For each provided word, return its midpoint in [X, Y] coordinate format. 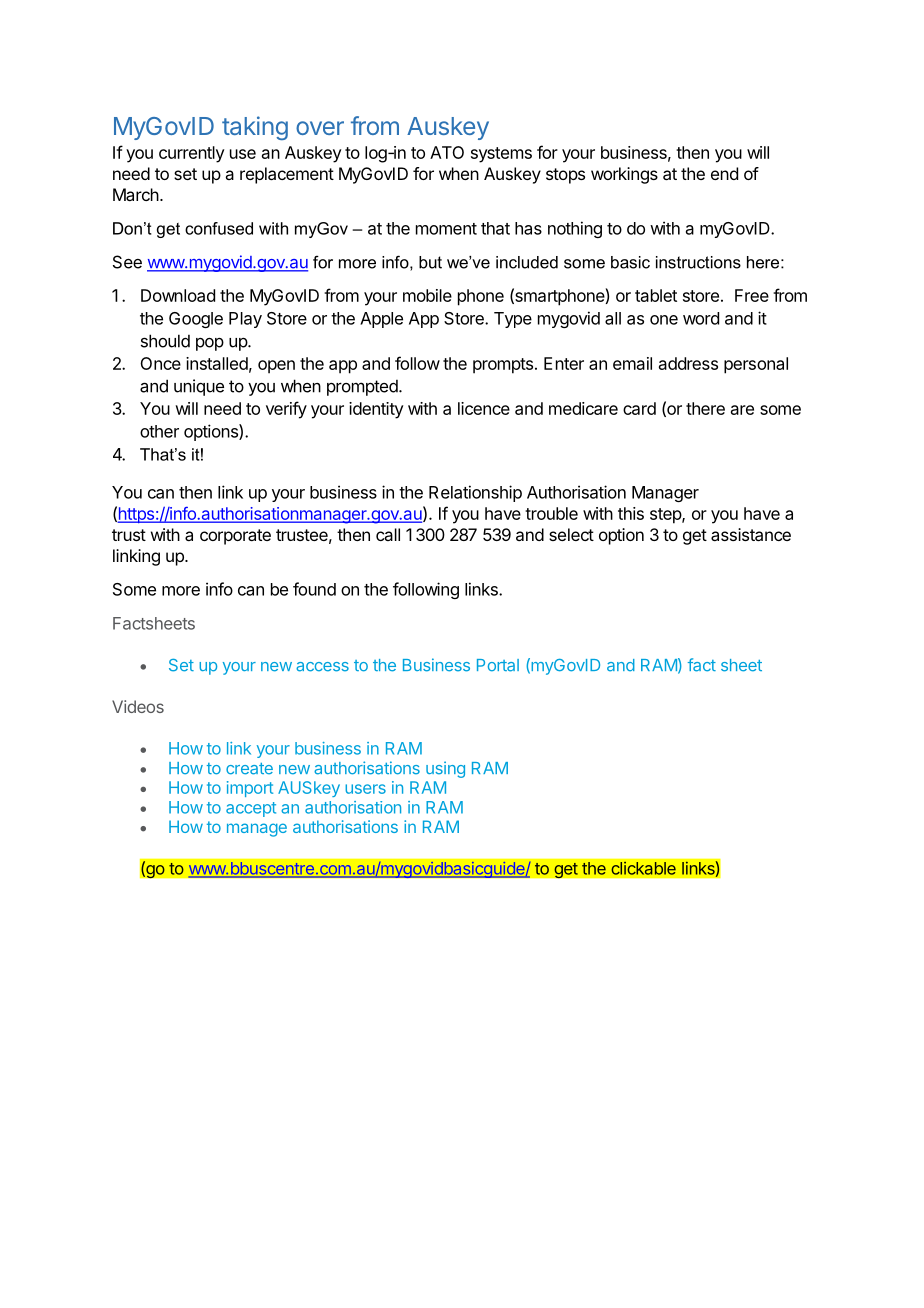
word [701, 318]
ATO [447, 152]
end [724, 173]
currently [192, 154]
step [666, 516]
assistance [751, 534]
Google [196, 320]
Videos [138, 706]
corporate [235, 537]
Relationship [475, 493]
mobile [427, 295]
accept [251, 809]
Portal [498, 665]
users [365, 789]
